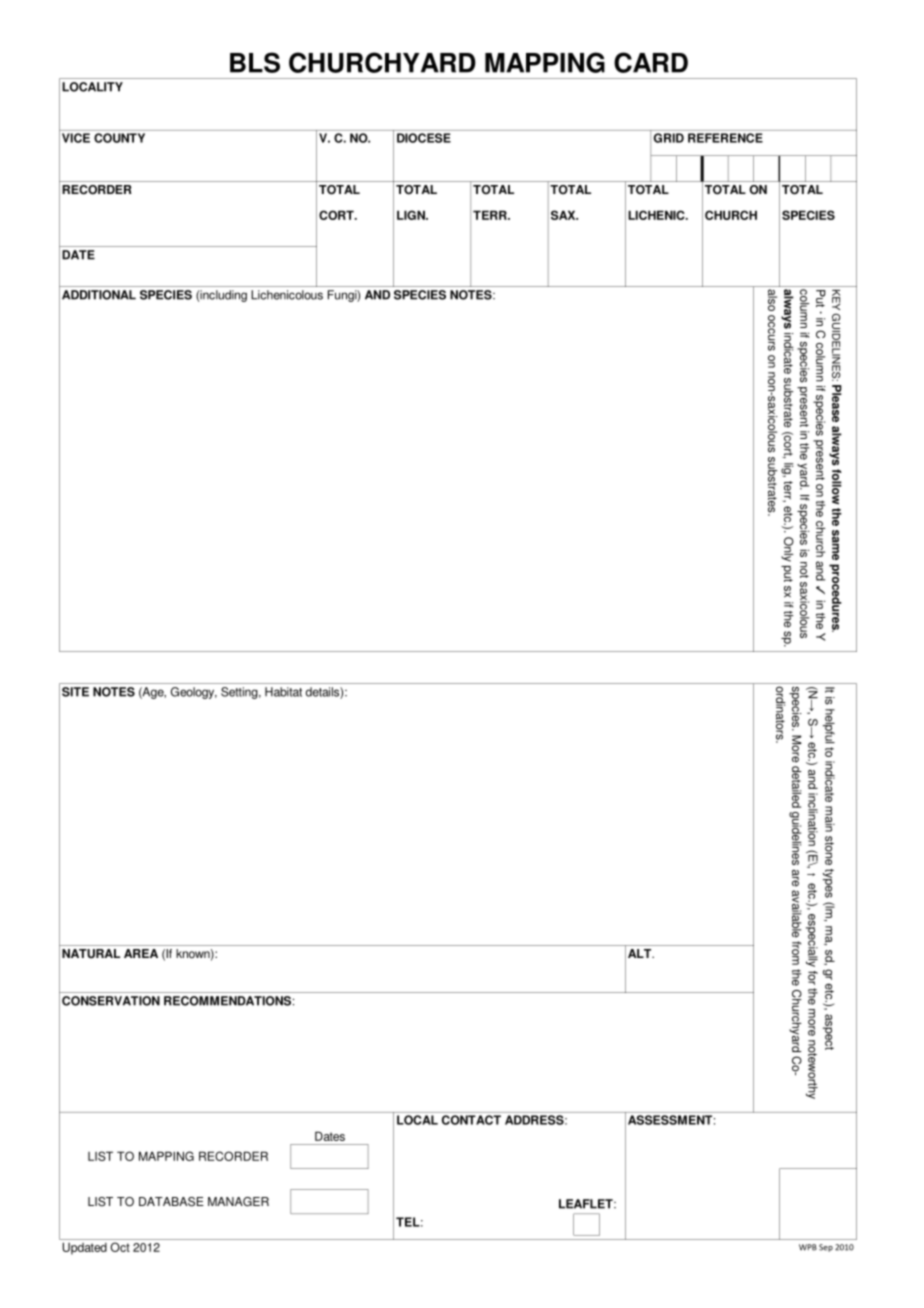 Image resolution: width=924 pixels, height=1308 pixels. What do you see at coordinates (119, 138) in the image?
I see `COUNTY` at bounding box center [119, 138].
